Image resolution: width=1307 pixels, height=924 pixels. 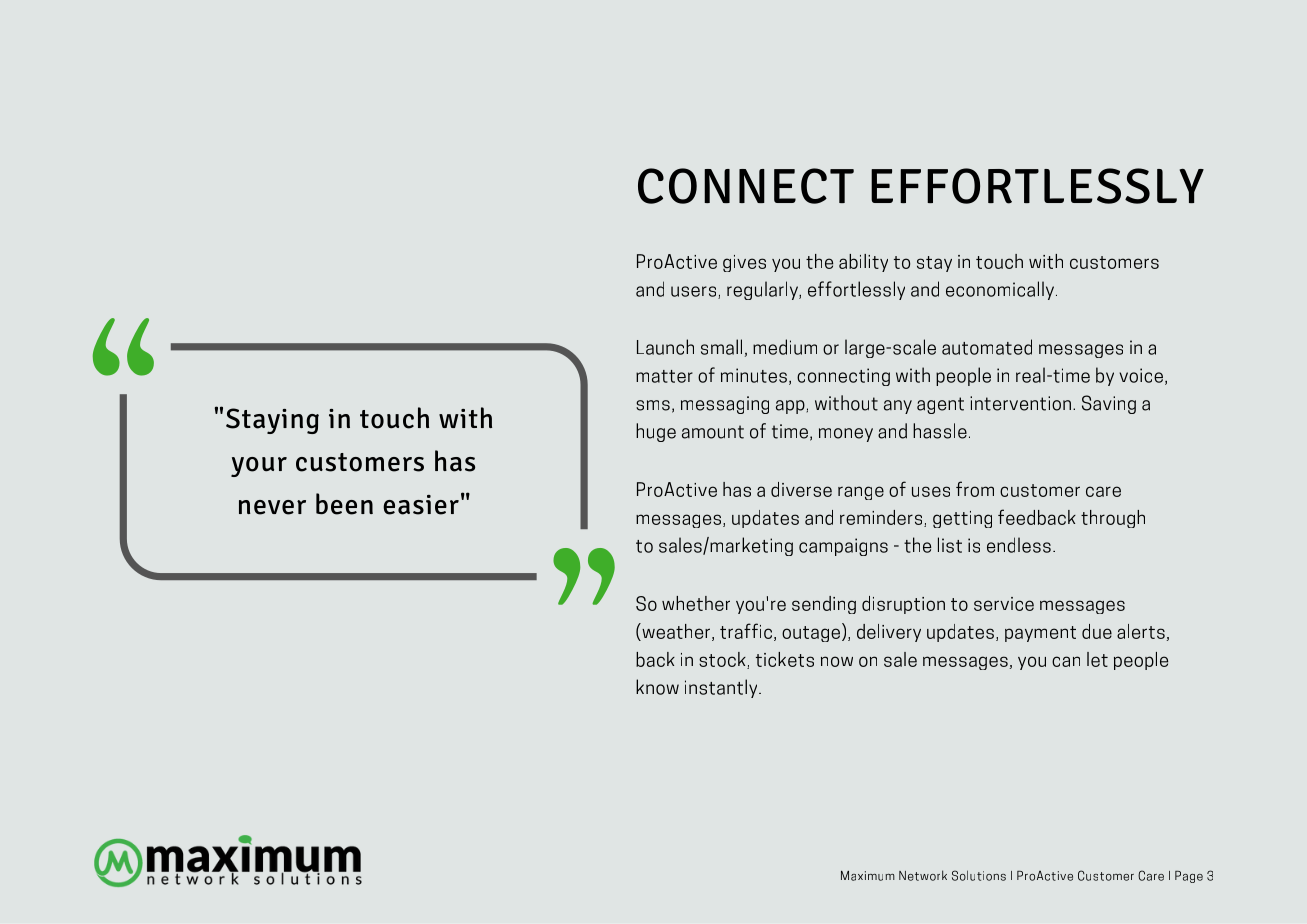 What do you see at coordinates (725, 405) in the screenshot?
I see `messaging` at bounding box center [725, 405].
